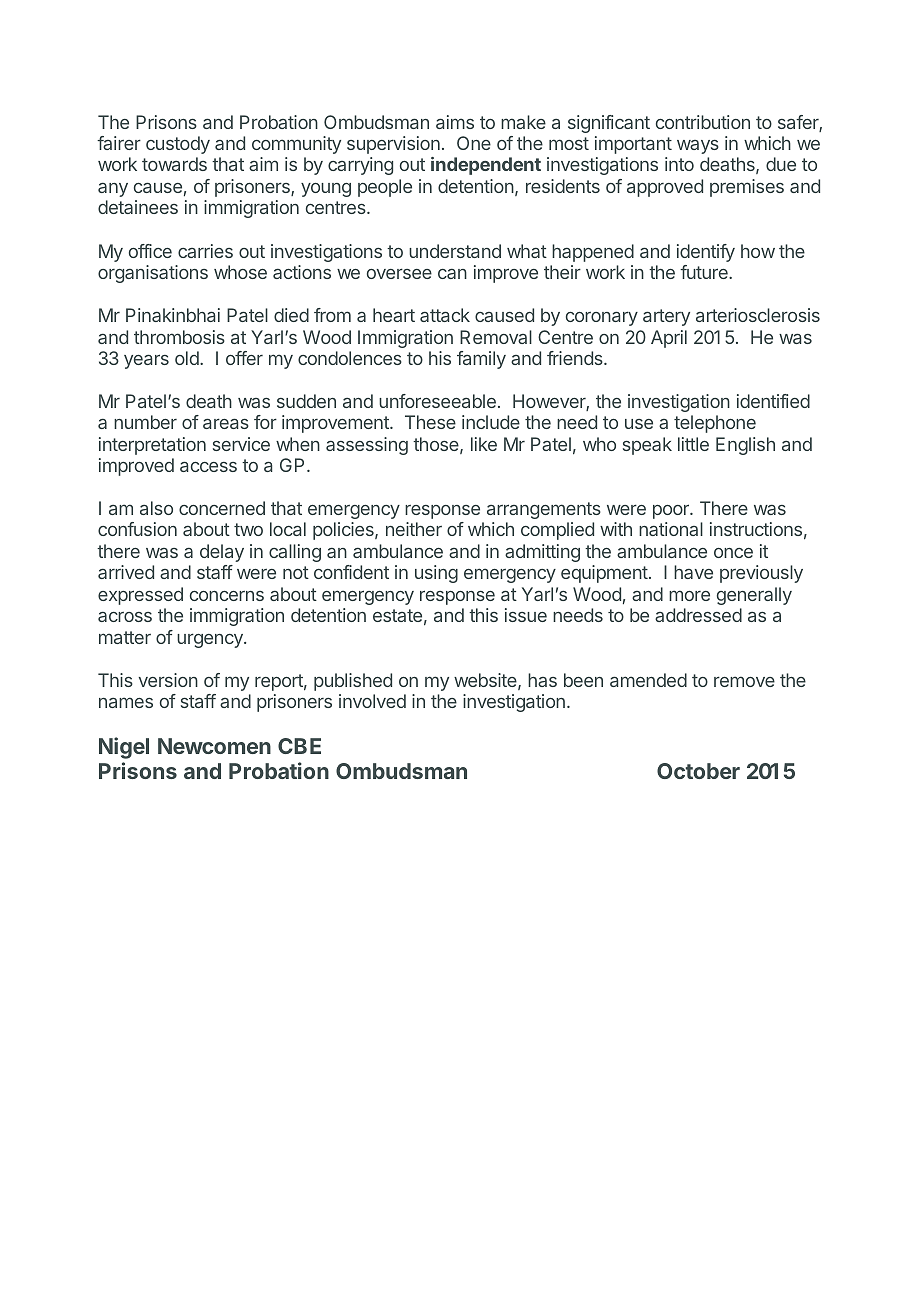  I want to click on little, so click(693, 444).
